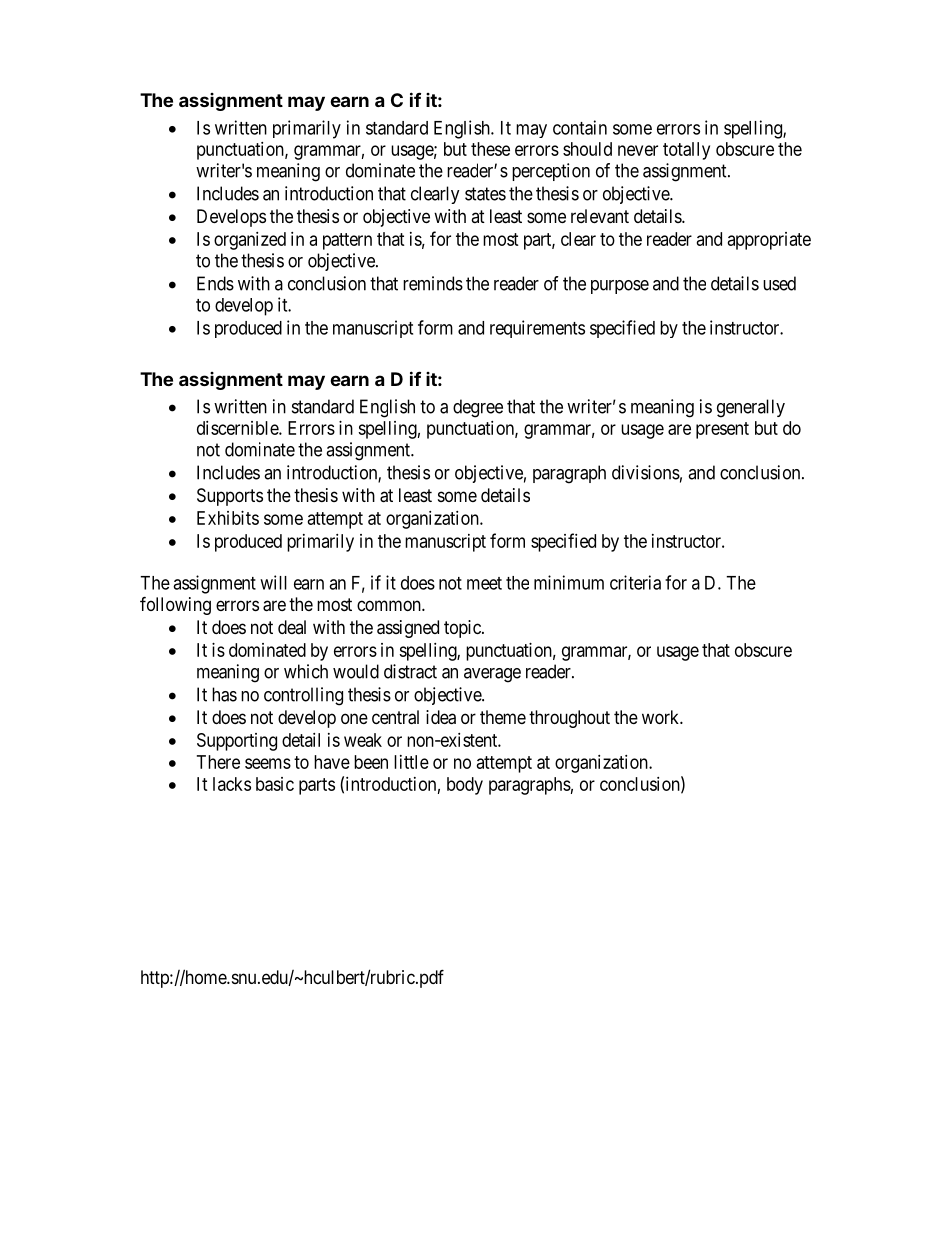 The height and width of the document is (1233, 952). Describe the element at coordinates (686, 151) in the document. I see `totally` at that location.
